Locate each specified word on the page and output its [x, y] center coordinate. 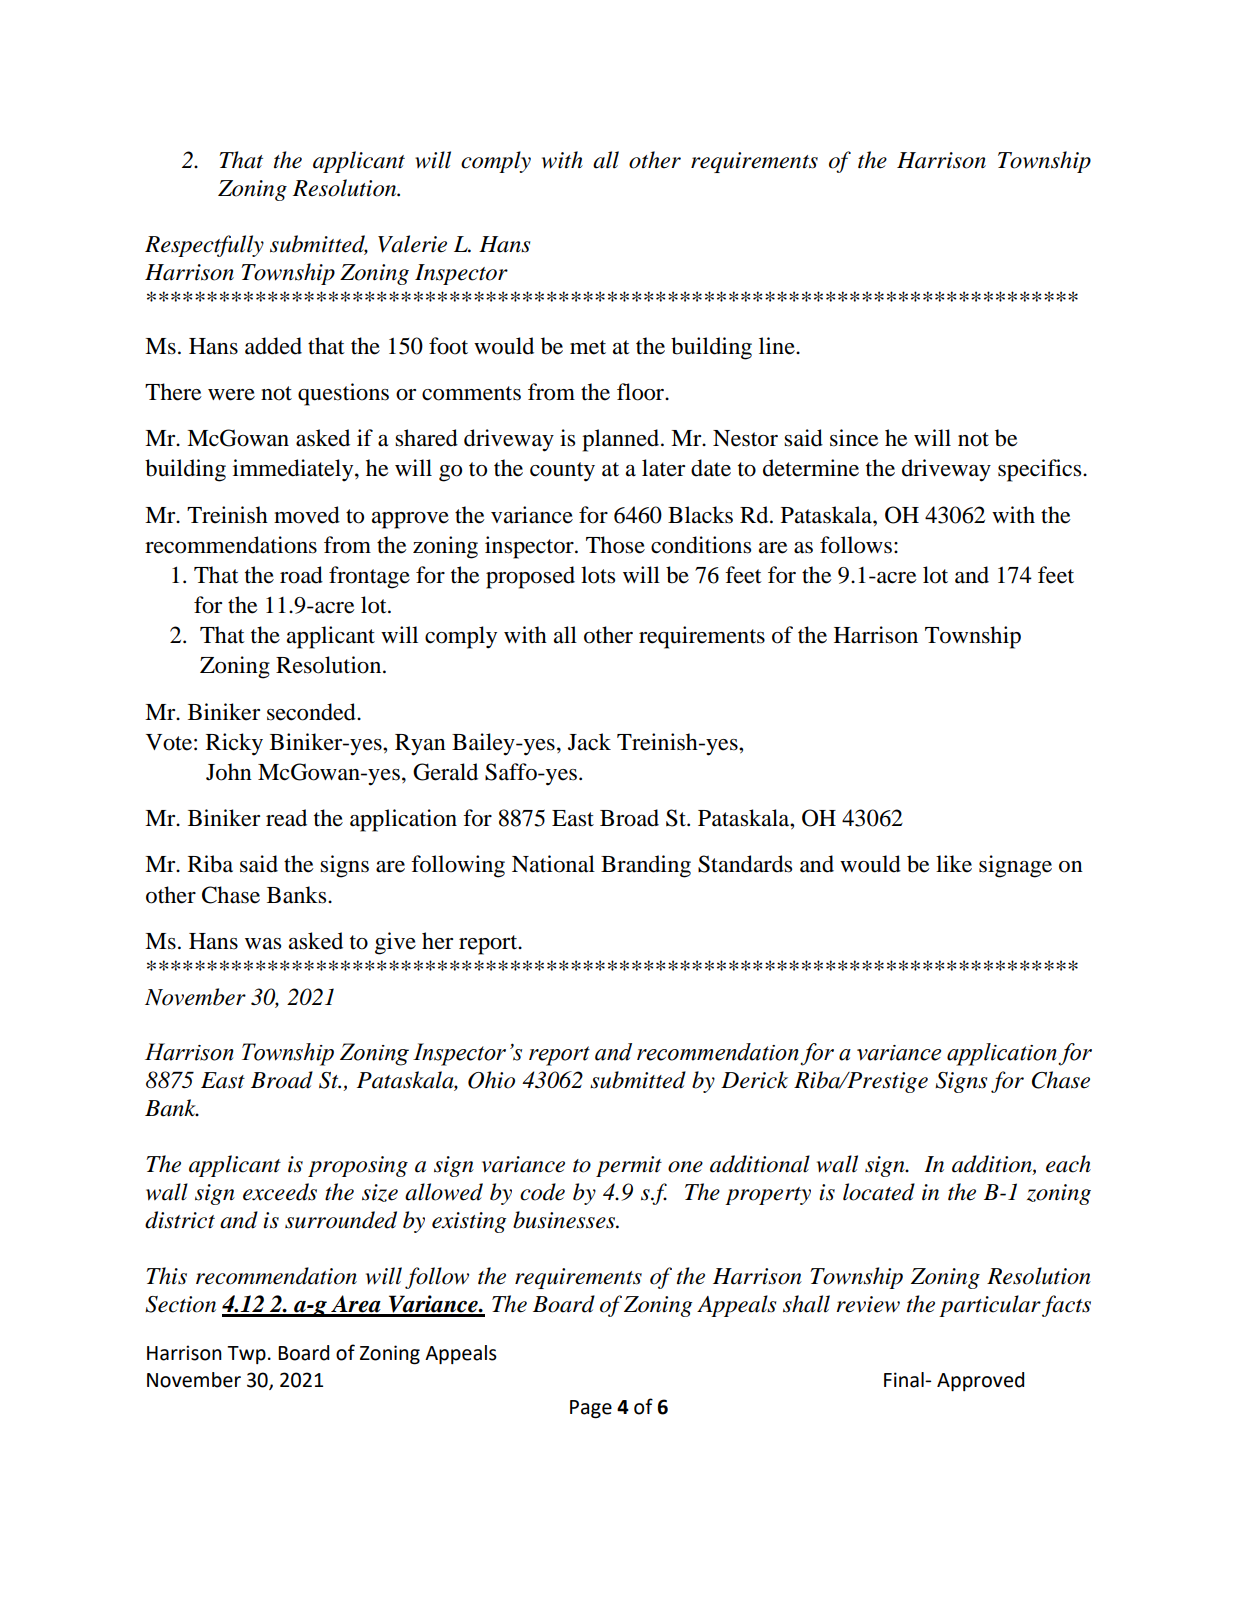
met [588, 347]
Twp [246, 1355]
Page [591, 1409]
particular [990, 1306]
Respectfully [204, 246]
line [778, 346]
